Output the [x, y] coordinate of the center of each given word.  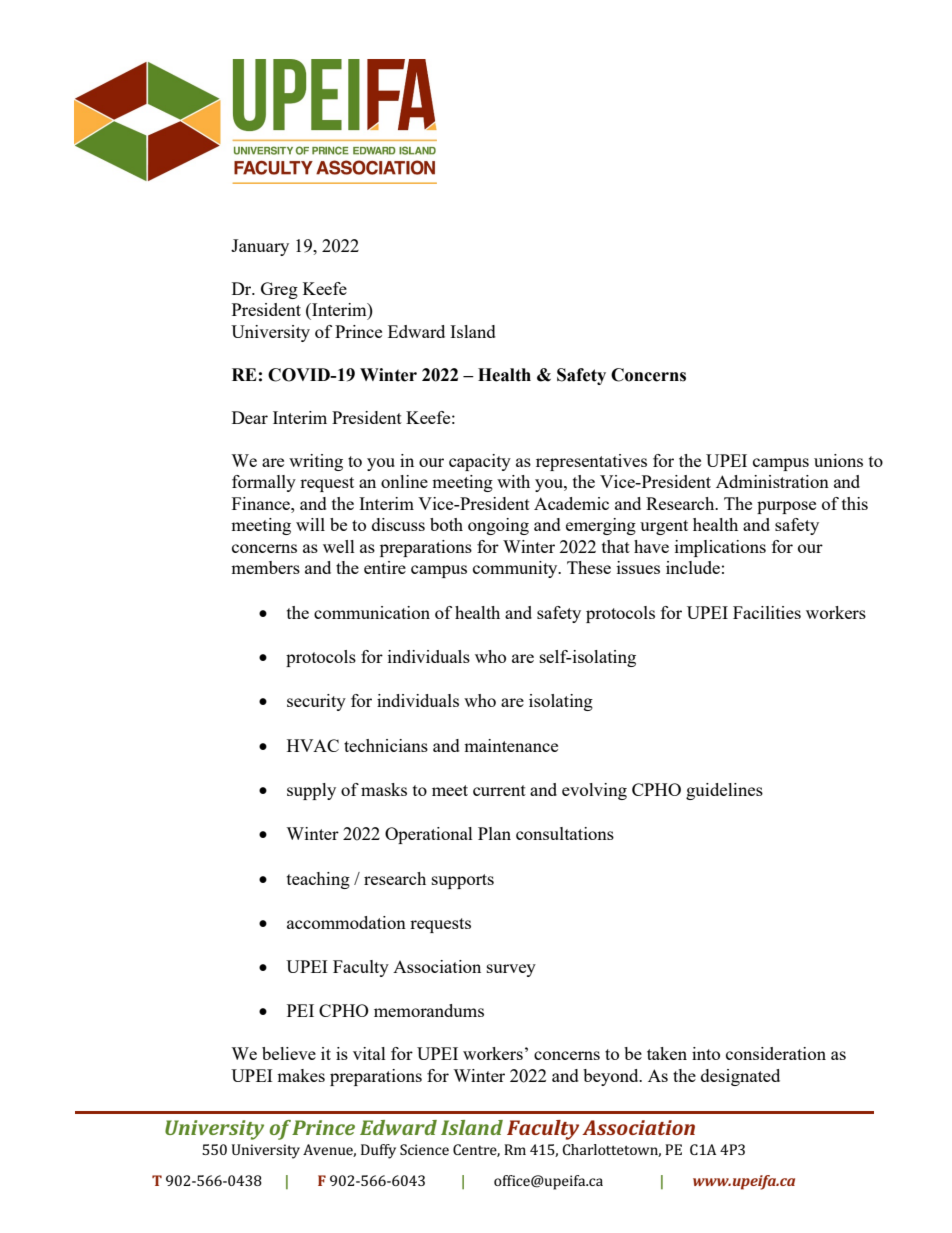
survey [511, 970]
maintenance [511, 745]
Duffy [378, 1151]
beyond [612, 1077]
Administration [772, 481]
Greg [279, 290]
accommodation [346, 922]
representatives [591, 462]
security [316, 702]
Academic [571, 503]
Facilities [767, 612]
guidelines [724, 791]
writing [316, 462]
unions [838, 460]
